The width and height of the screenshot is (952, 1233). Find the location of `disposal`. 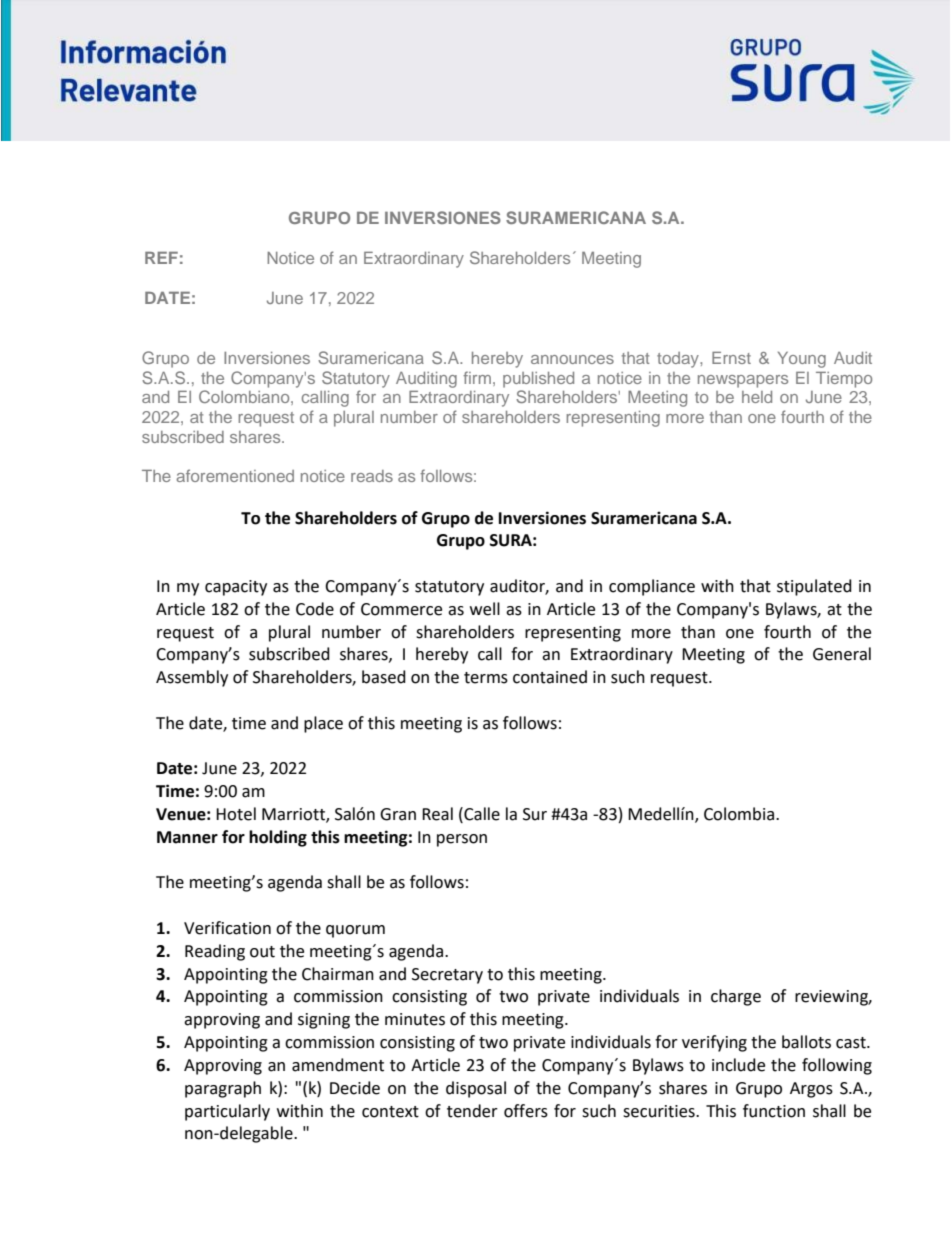

disposal is located at coordinates (476, 1089).
